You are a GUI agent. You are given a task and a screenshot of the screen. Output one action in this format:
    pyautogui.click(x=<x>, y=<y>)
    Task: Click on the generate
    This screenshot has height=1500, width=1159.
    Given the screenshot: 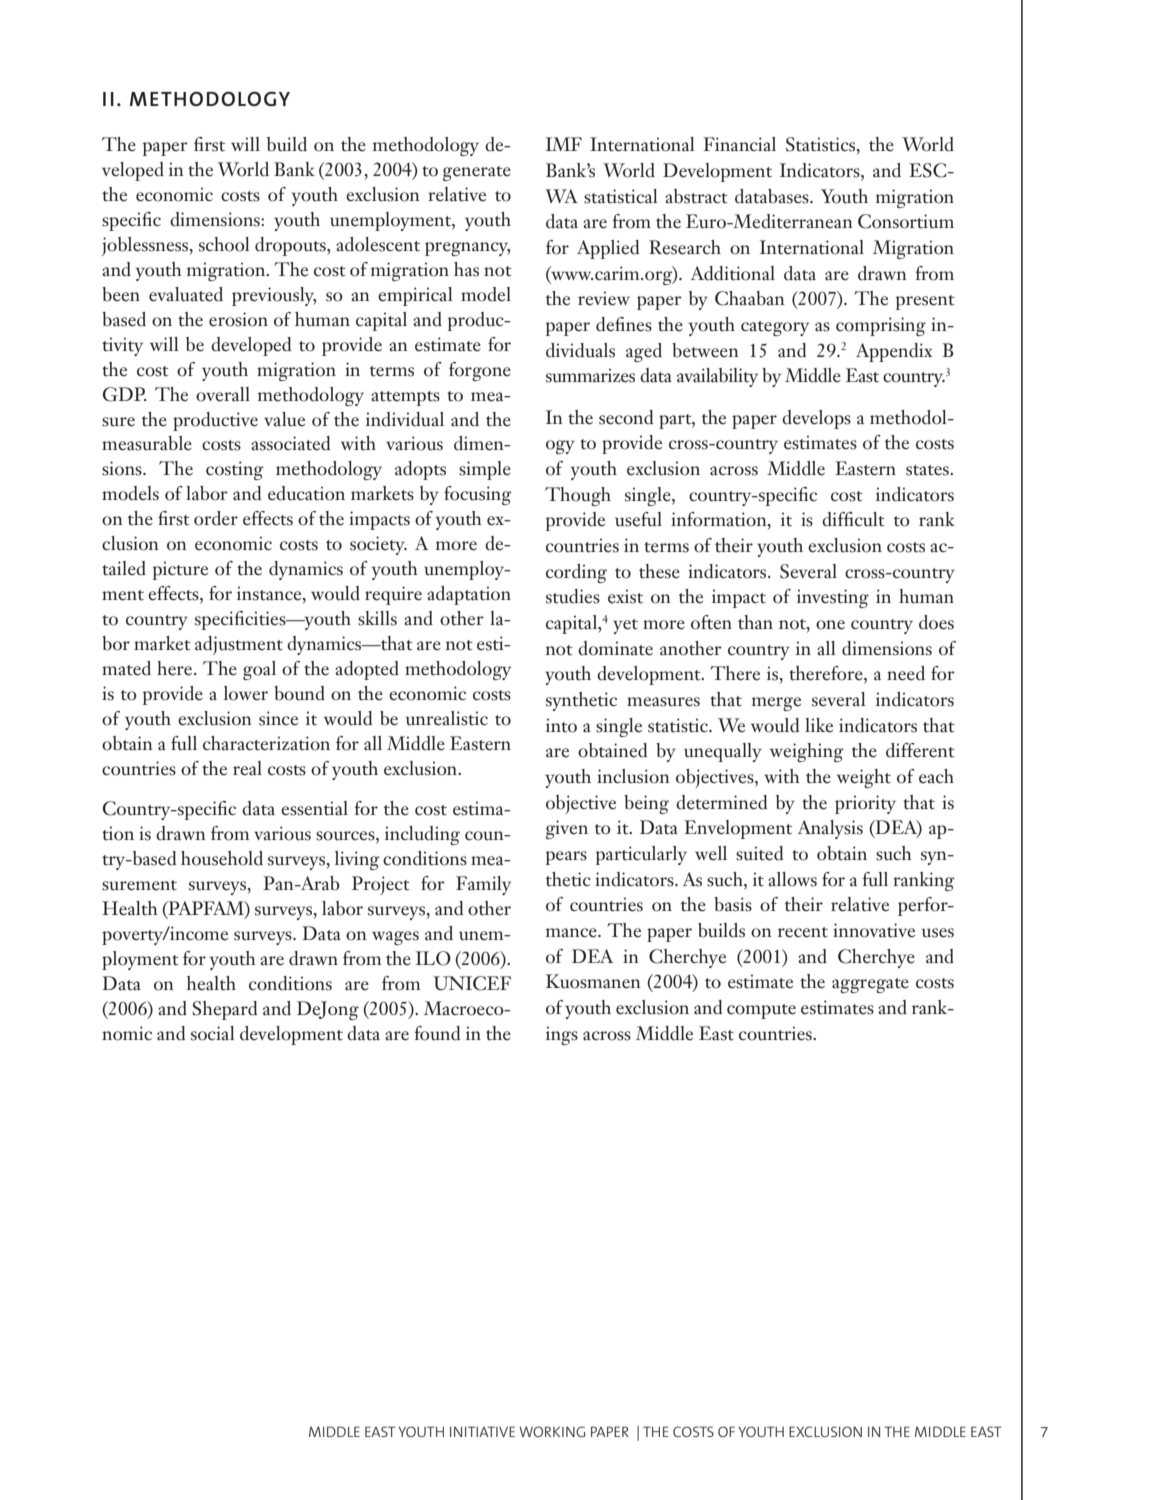 What is the action you would take?
    pyautogui.click(x=477, y=173)
